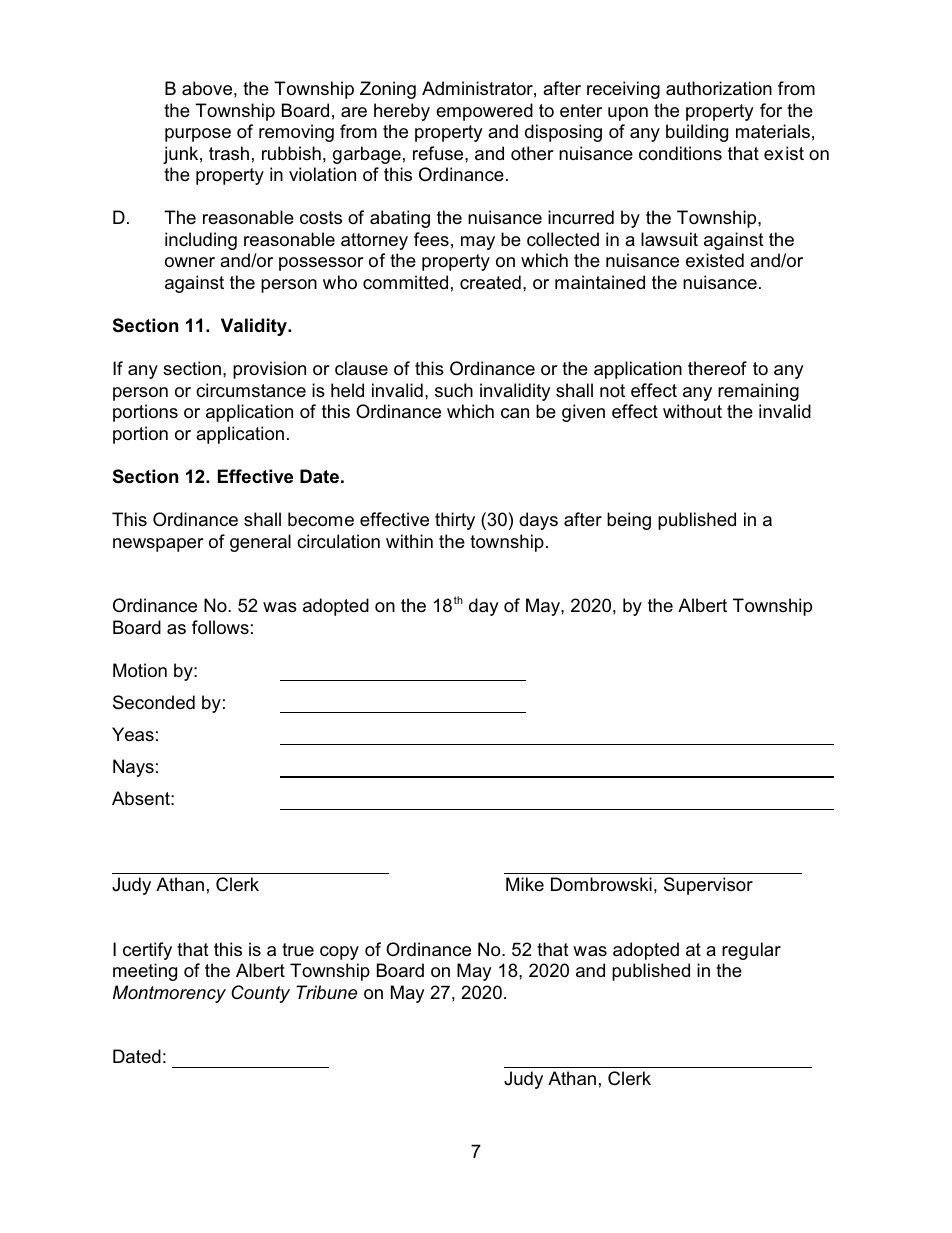 The height and width of the page is (1233, 952). Describe the element at coordinates (198, 135) in the page. I see `purpose` at that location.
